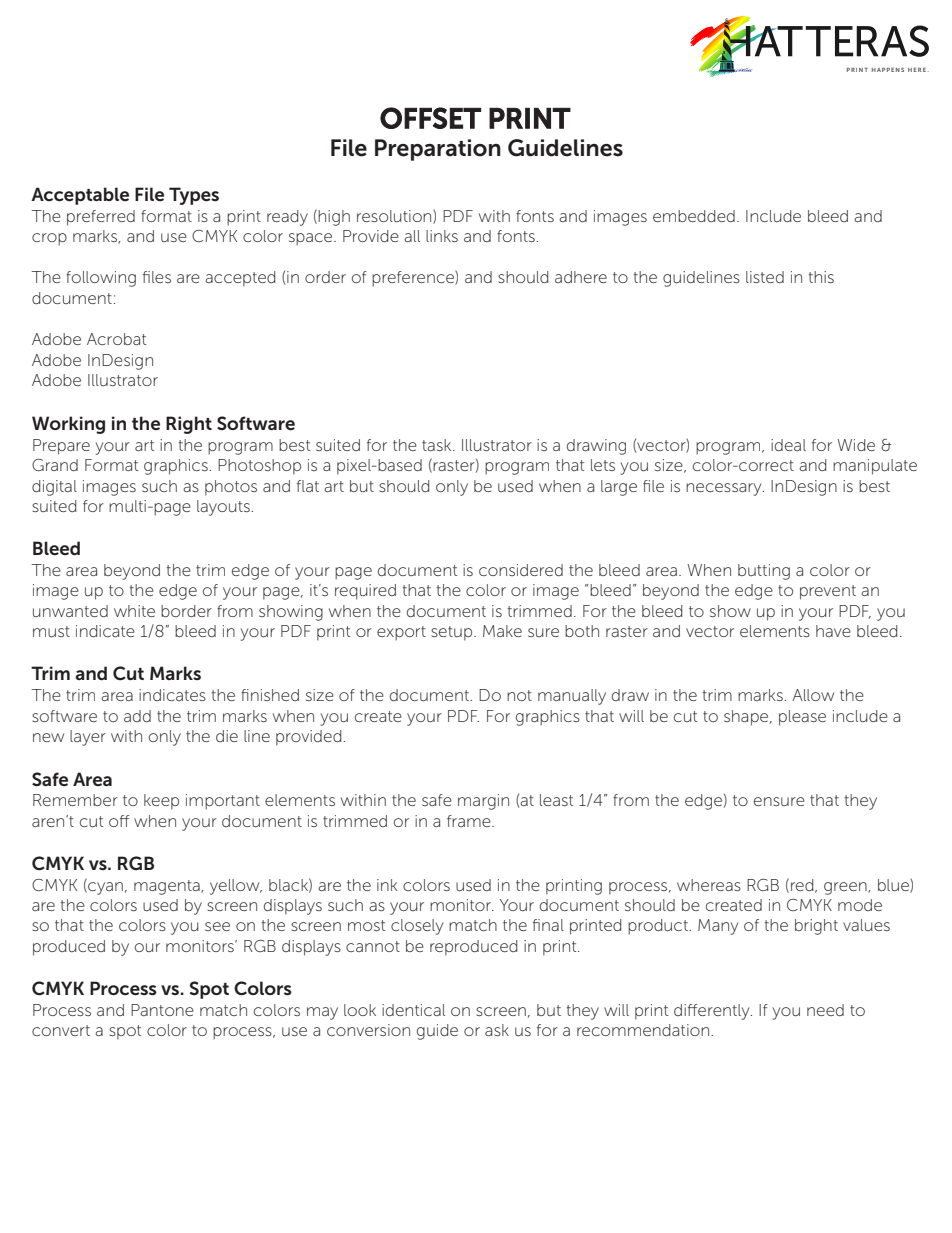  What do you see at coordinates (833, 631) in the image?
I see `have` at bounding box center [833, 631].
